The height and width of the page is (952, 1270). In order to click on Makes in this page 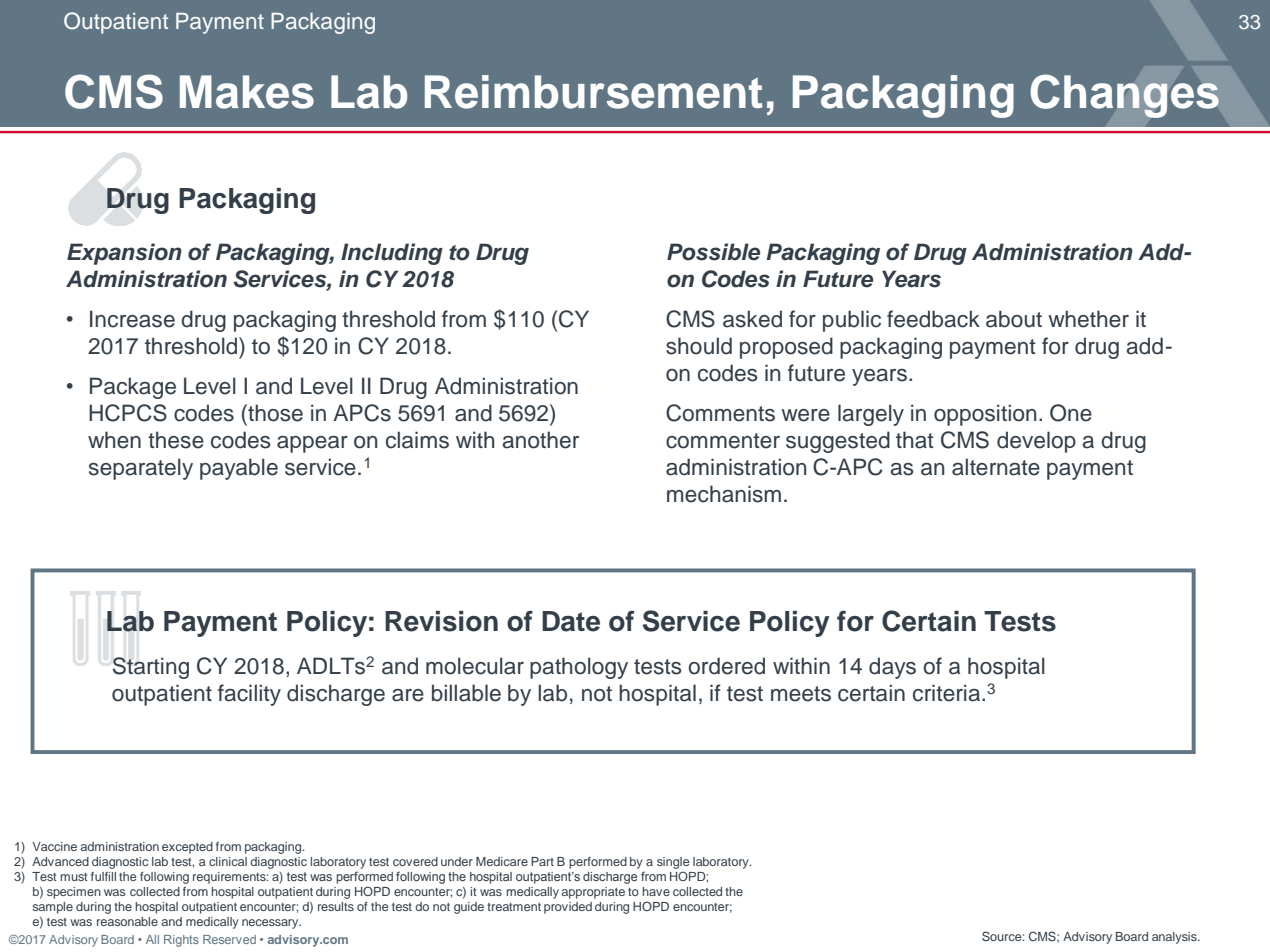, I will do `click(247, 92)`.
